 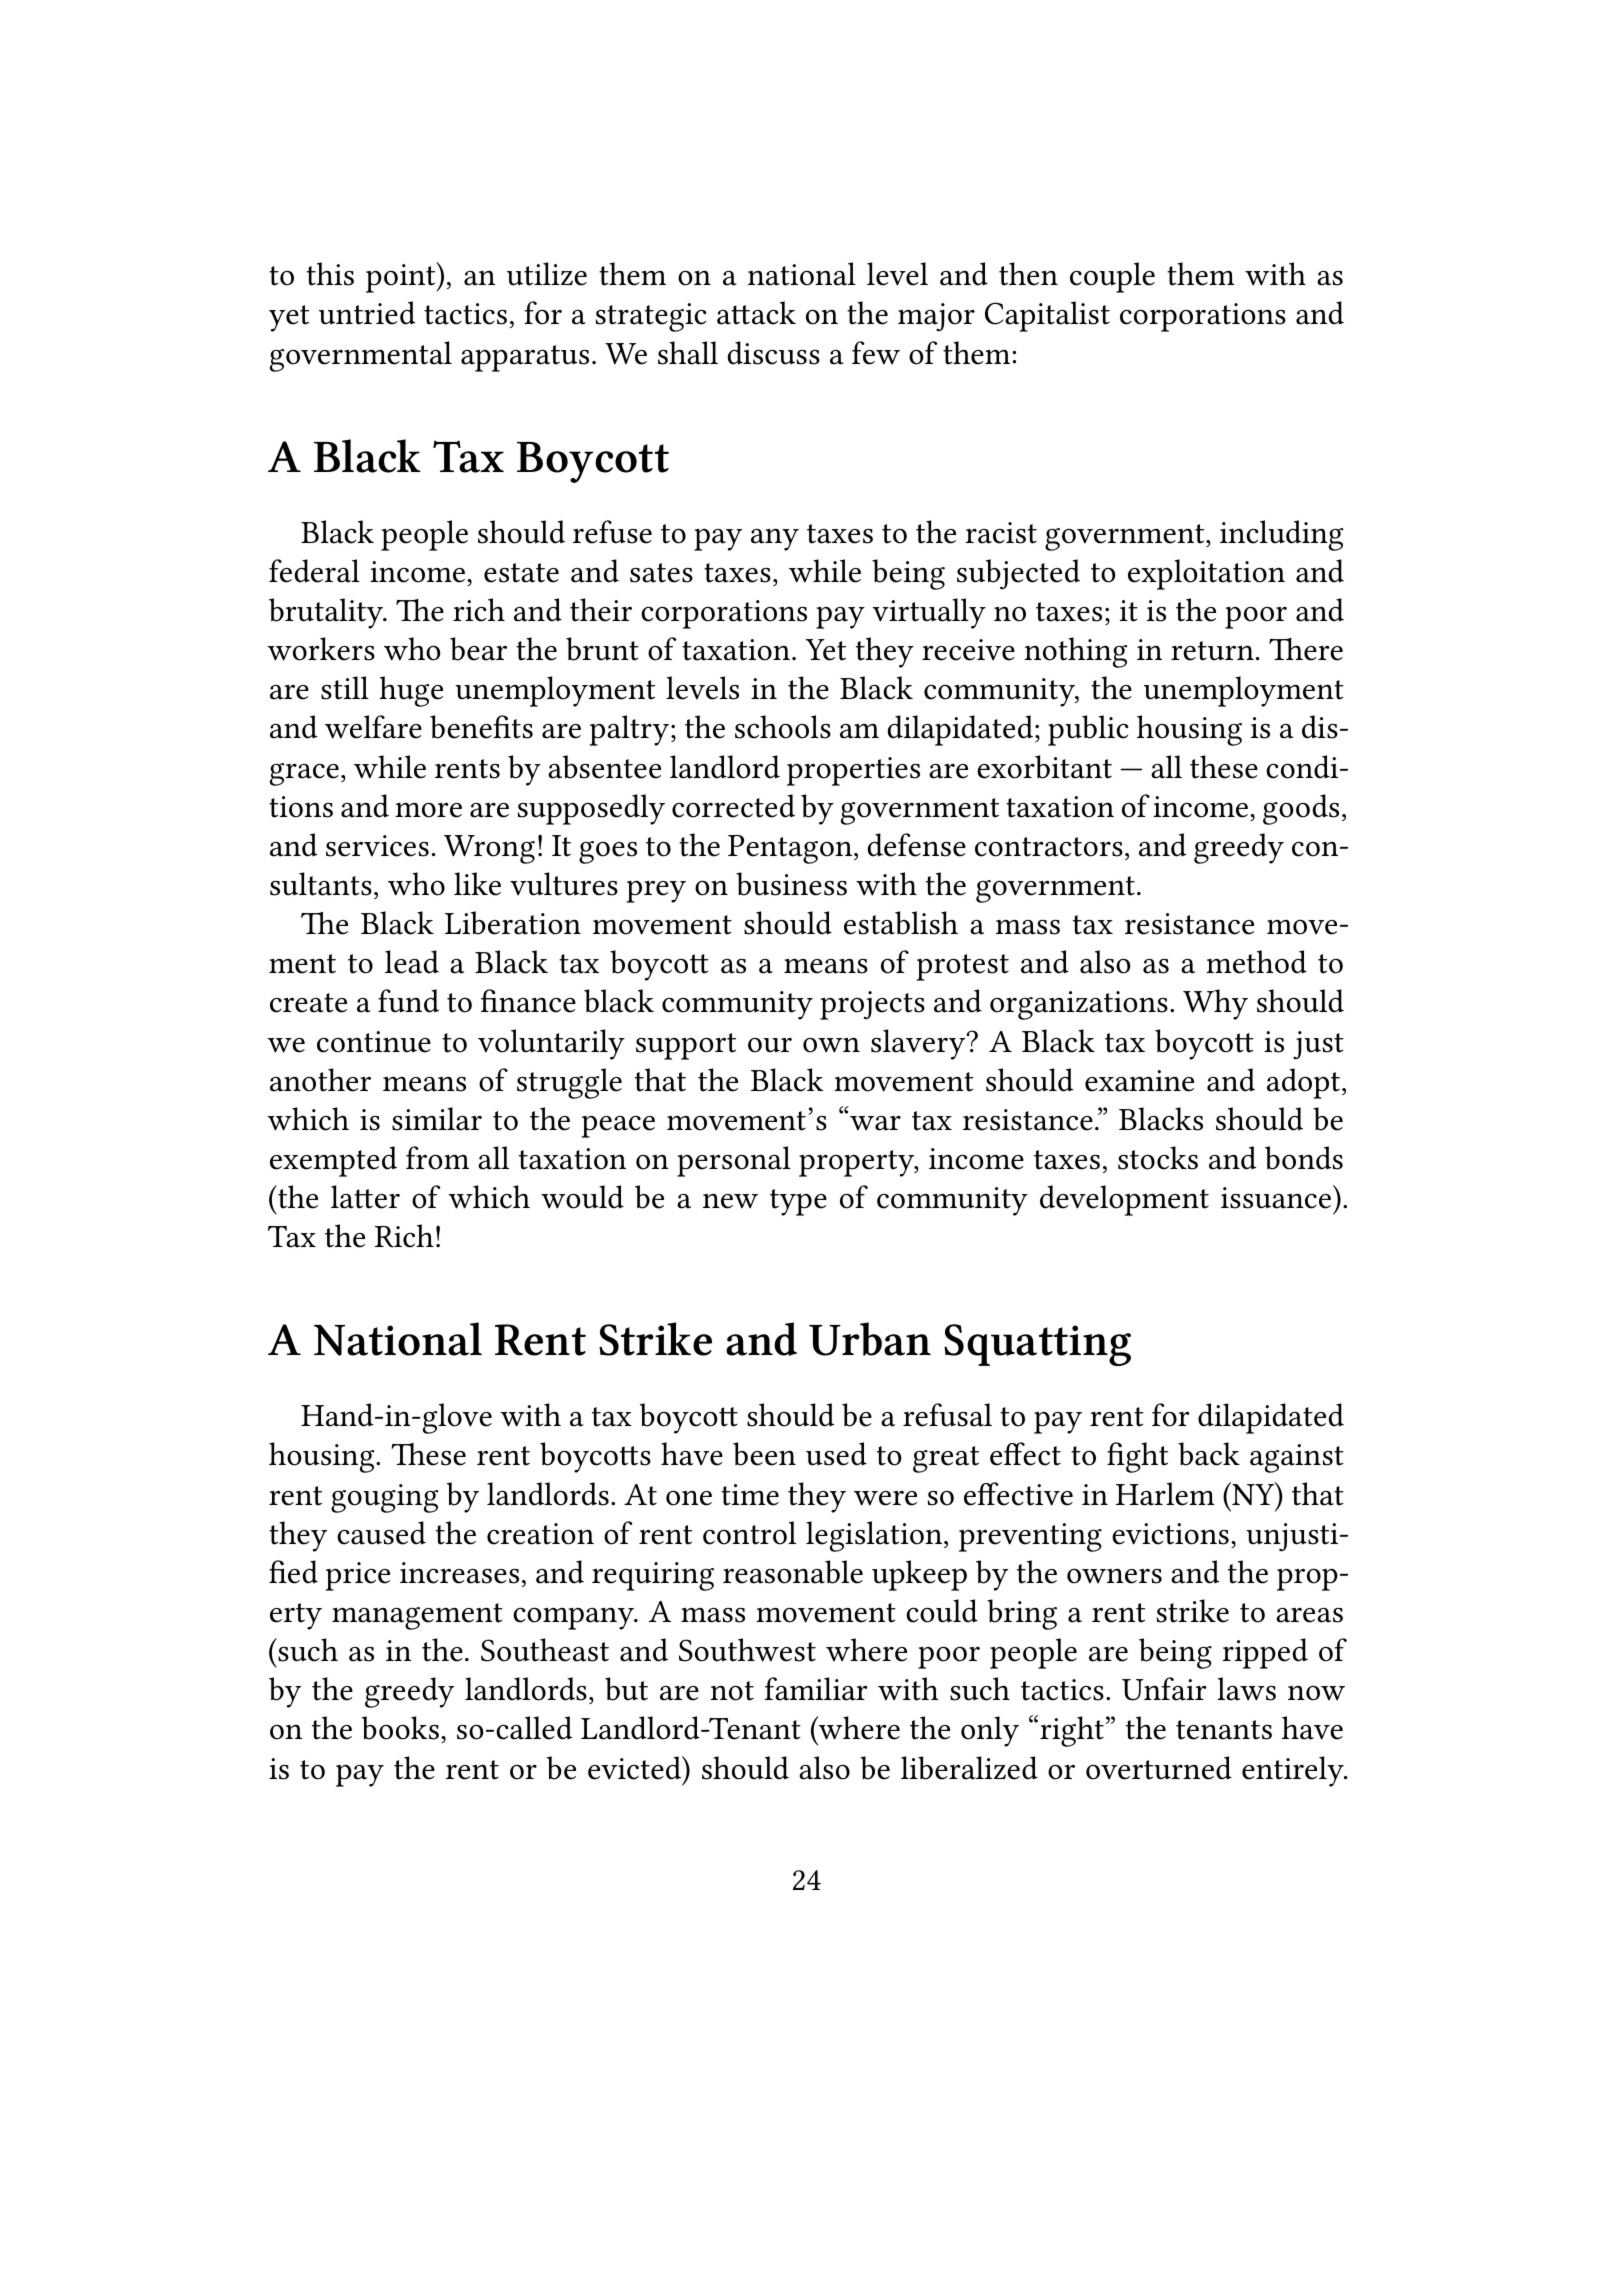 What do you see at coordinates (402, 277) in the document?
I see `point` at bounding box center [402, 277].
